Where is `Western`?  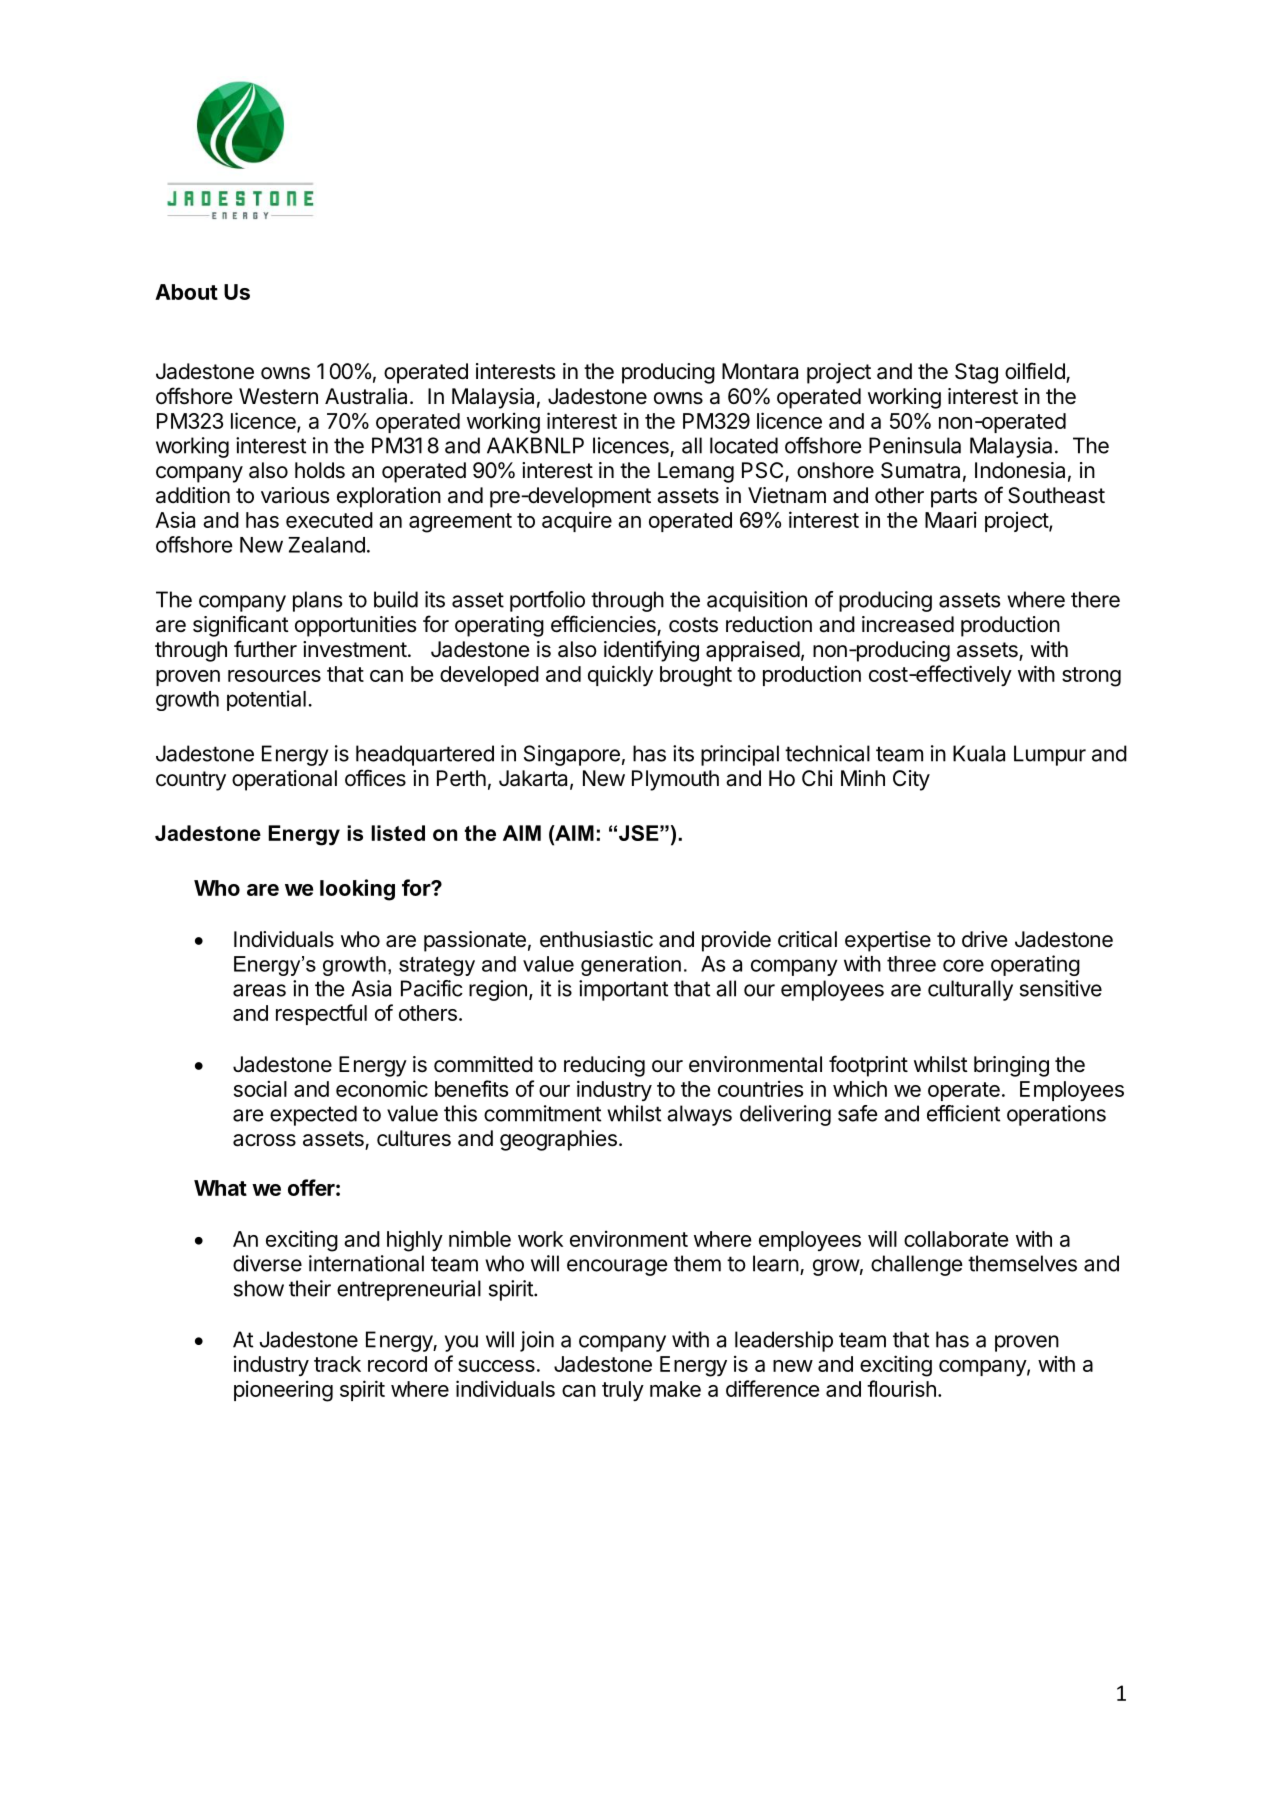 Western is located at coordinates (278, 396).
